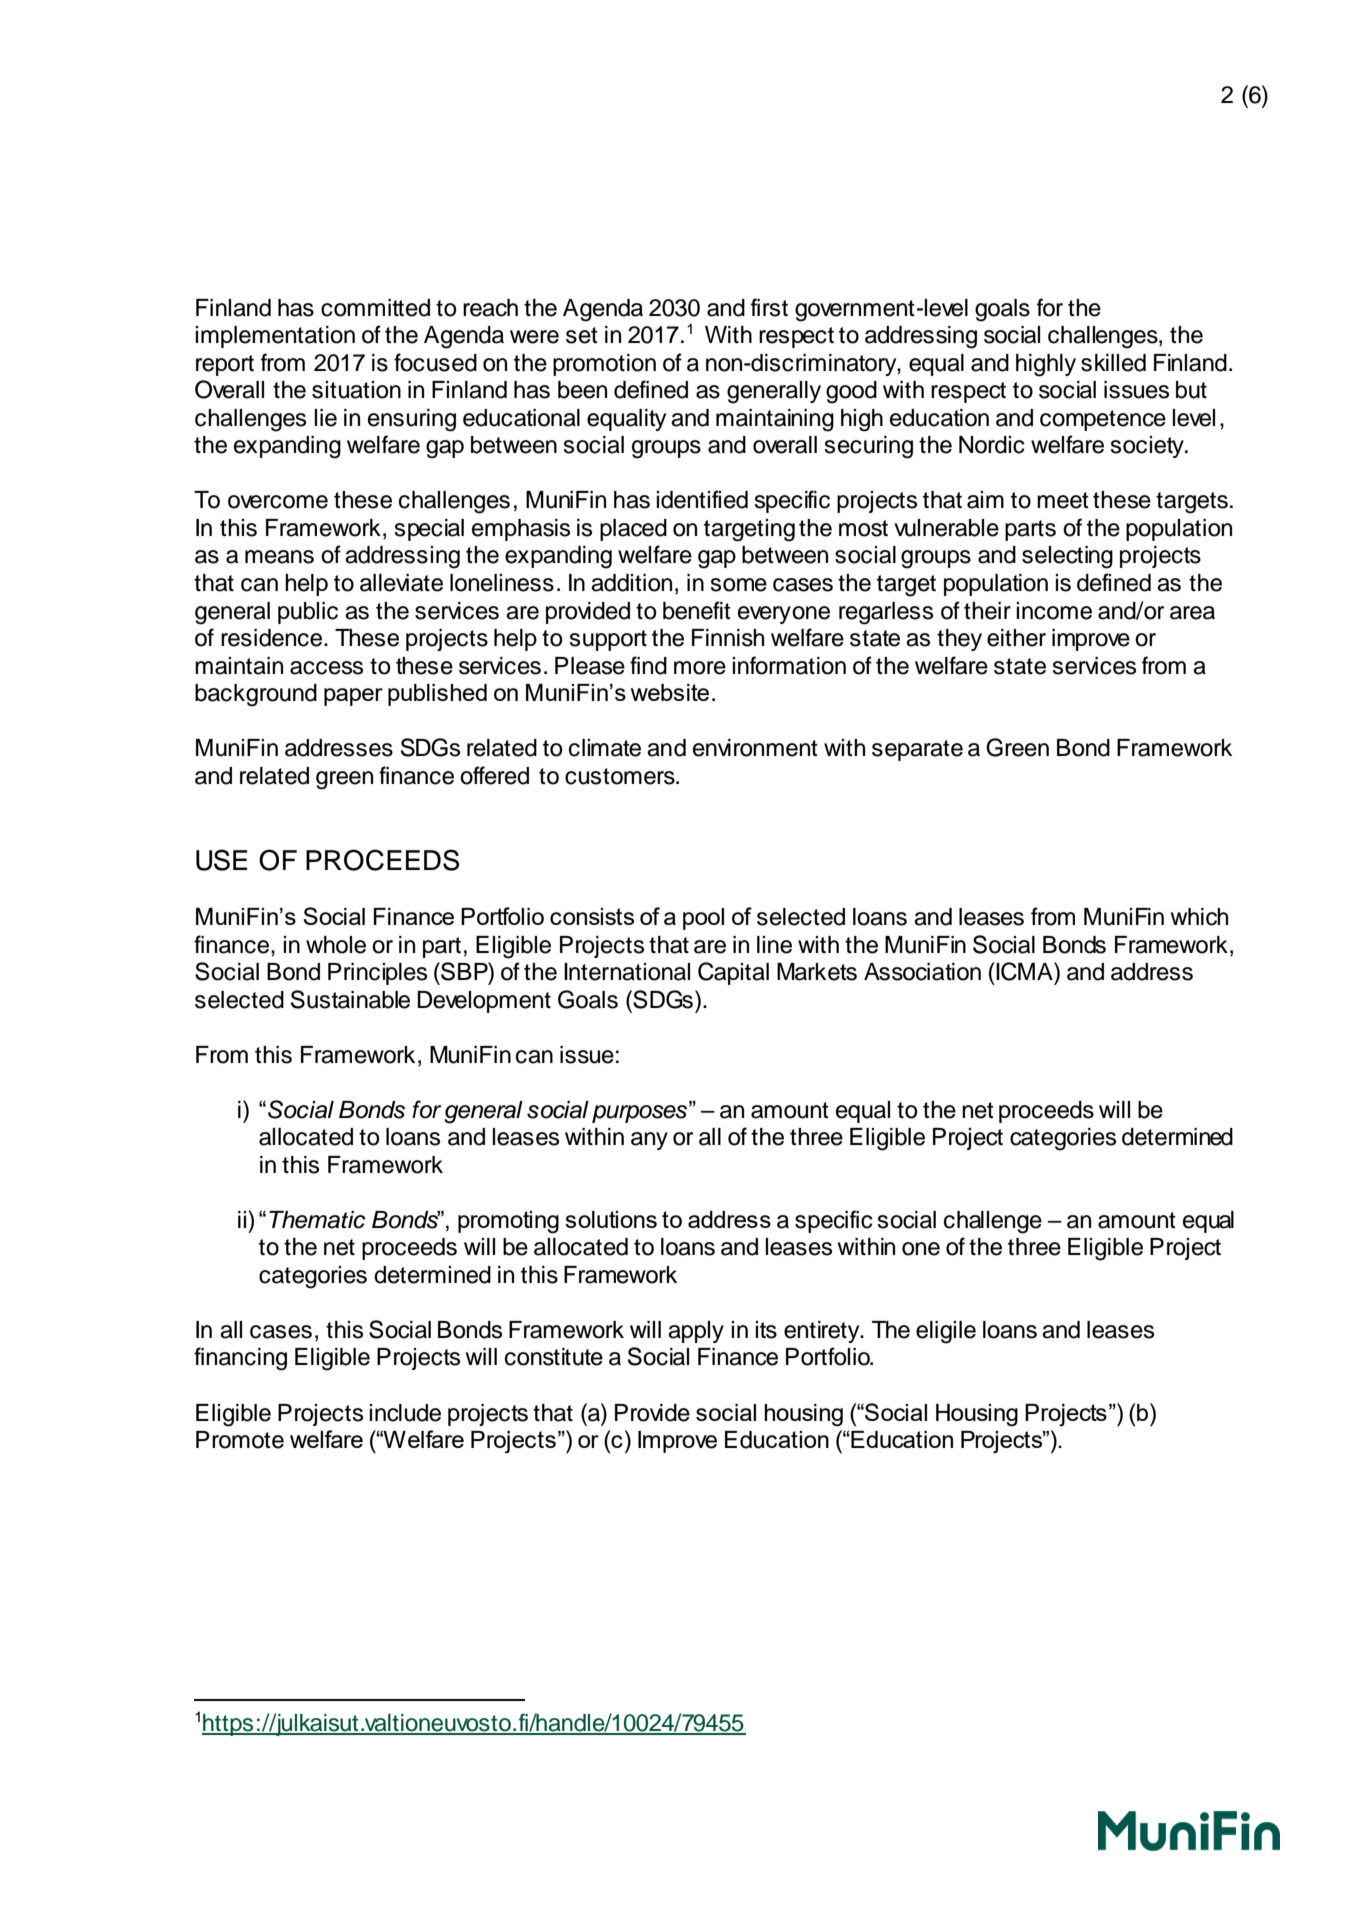 This page has width=1364, height=1929. What do you see at coordinates (649, 1141) in the page?
I see `any` at bounding box center [649, 1141].
